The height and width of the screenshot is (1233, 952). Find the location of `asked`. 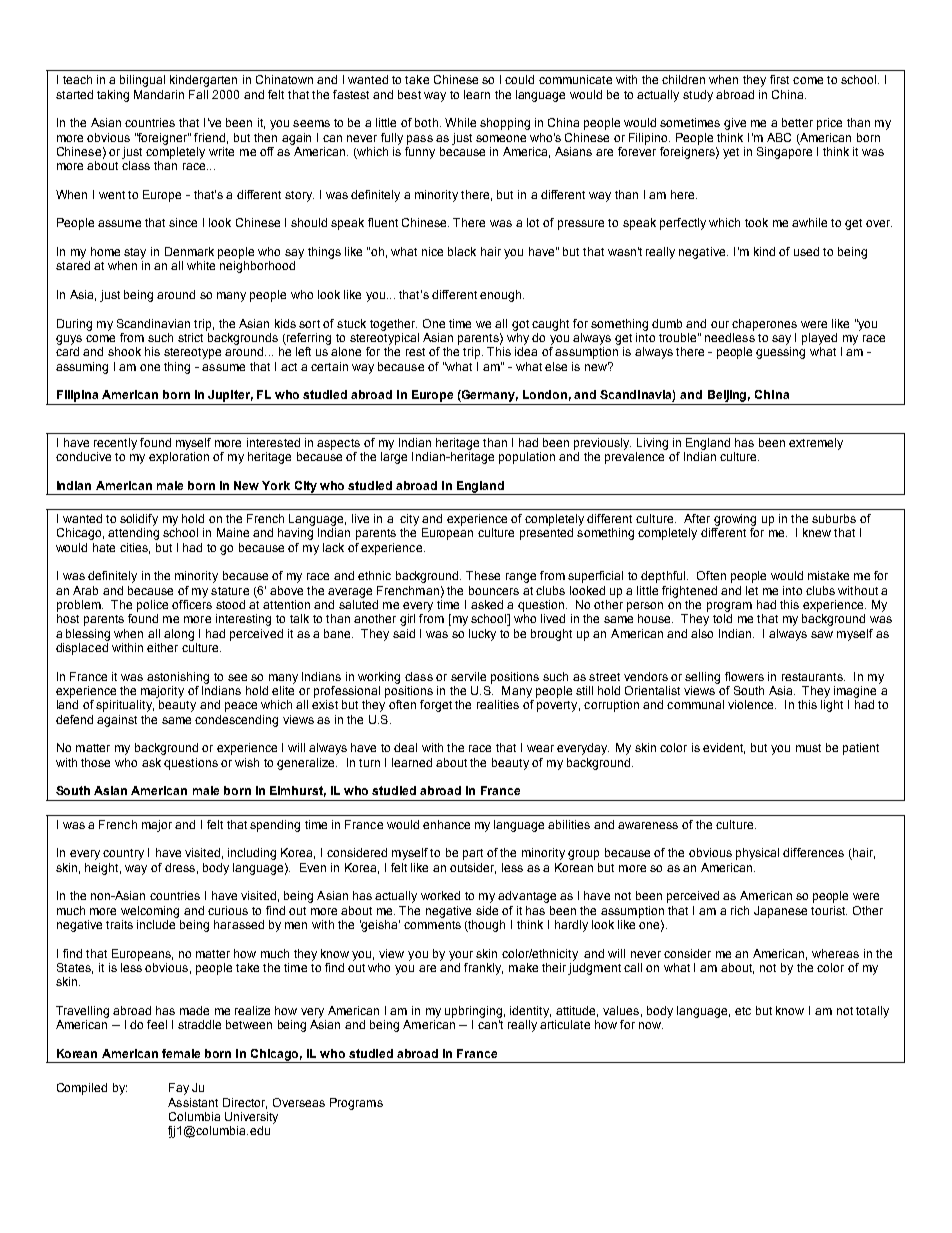

asked is located at coordinates (487, 604).
